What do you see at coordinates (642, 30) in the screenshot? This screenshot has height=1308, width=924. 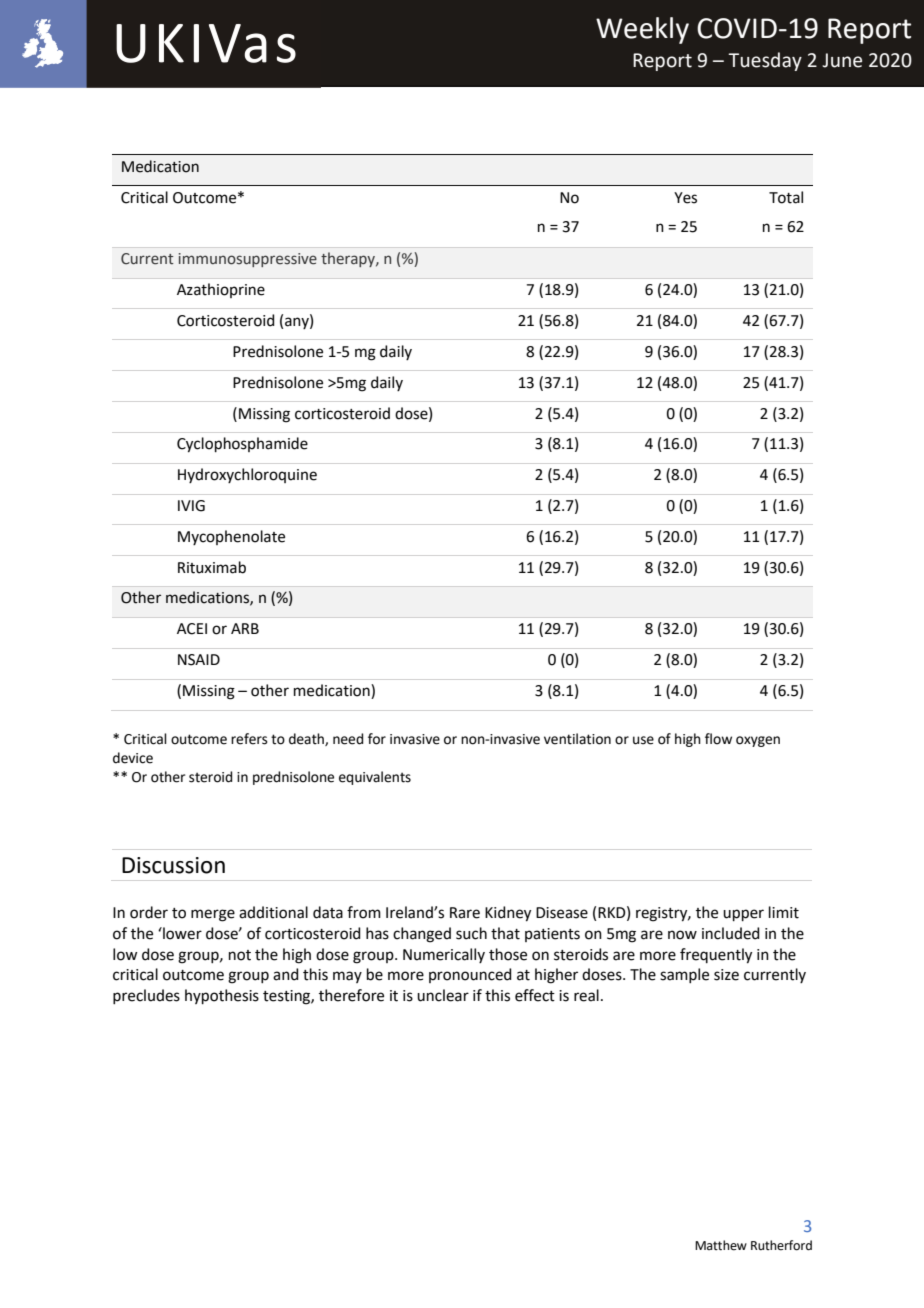 I see `Weekly` at bounding box center [642, 30].
